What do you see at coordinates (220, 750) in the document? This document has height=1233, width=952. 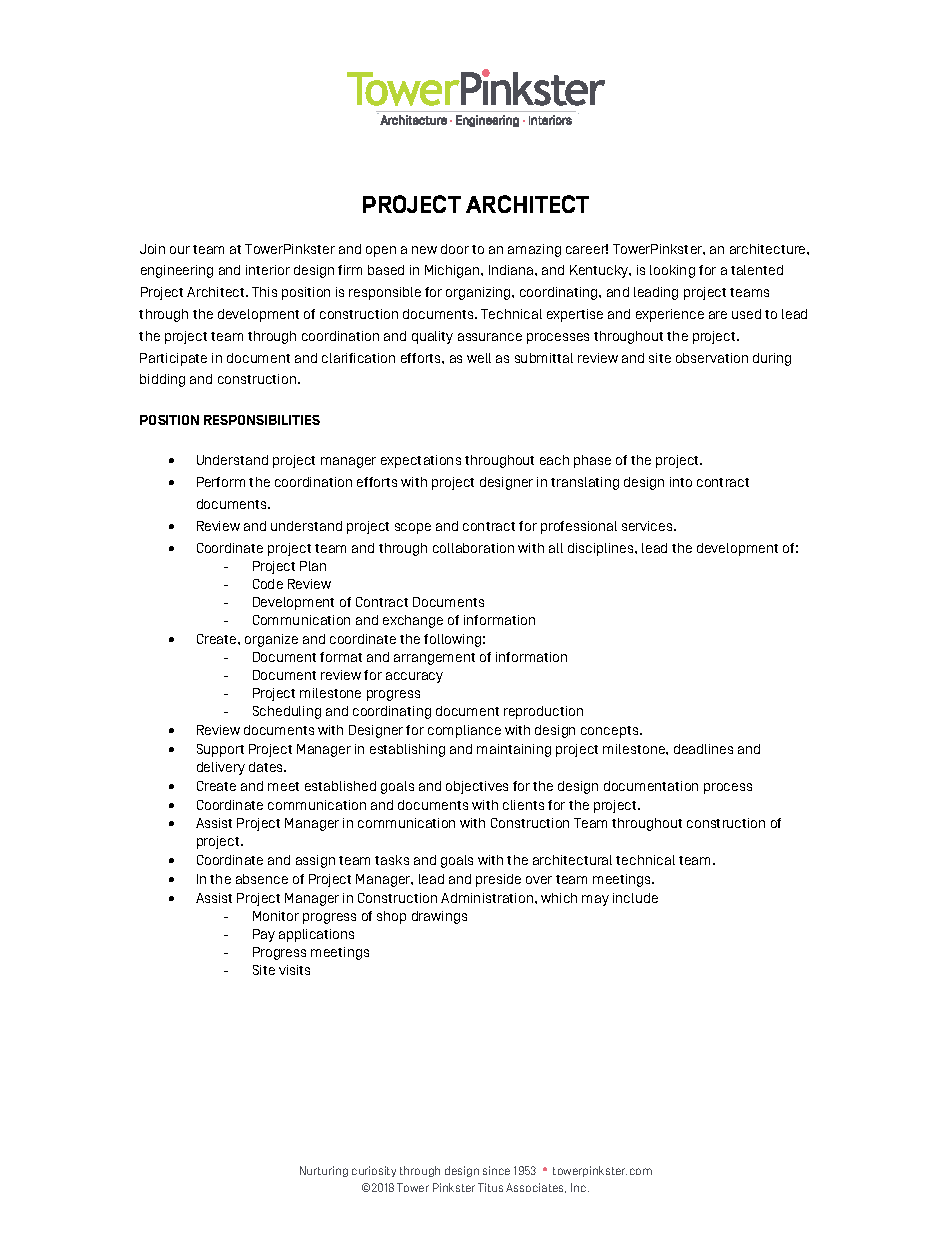 I see `Support` at bounding box center [220, 750].
